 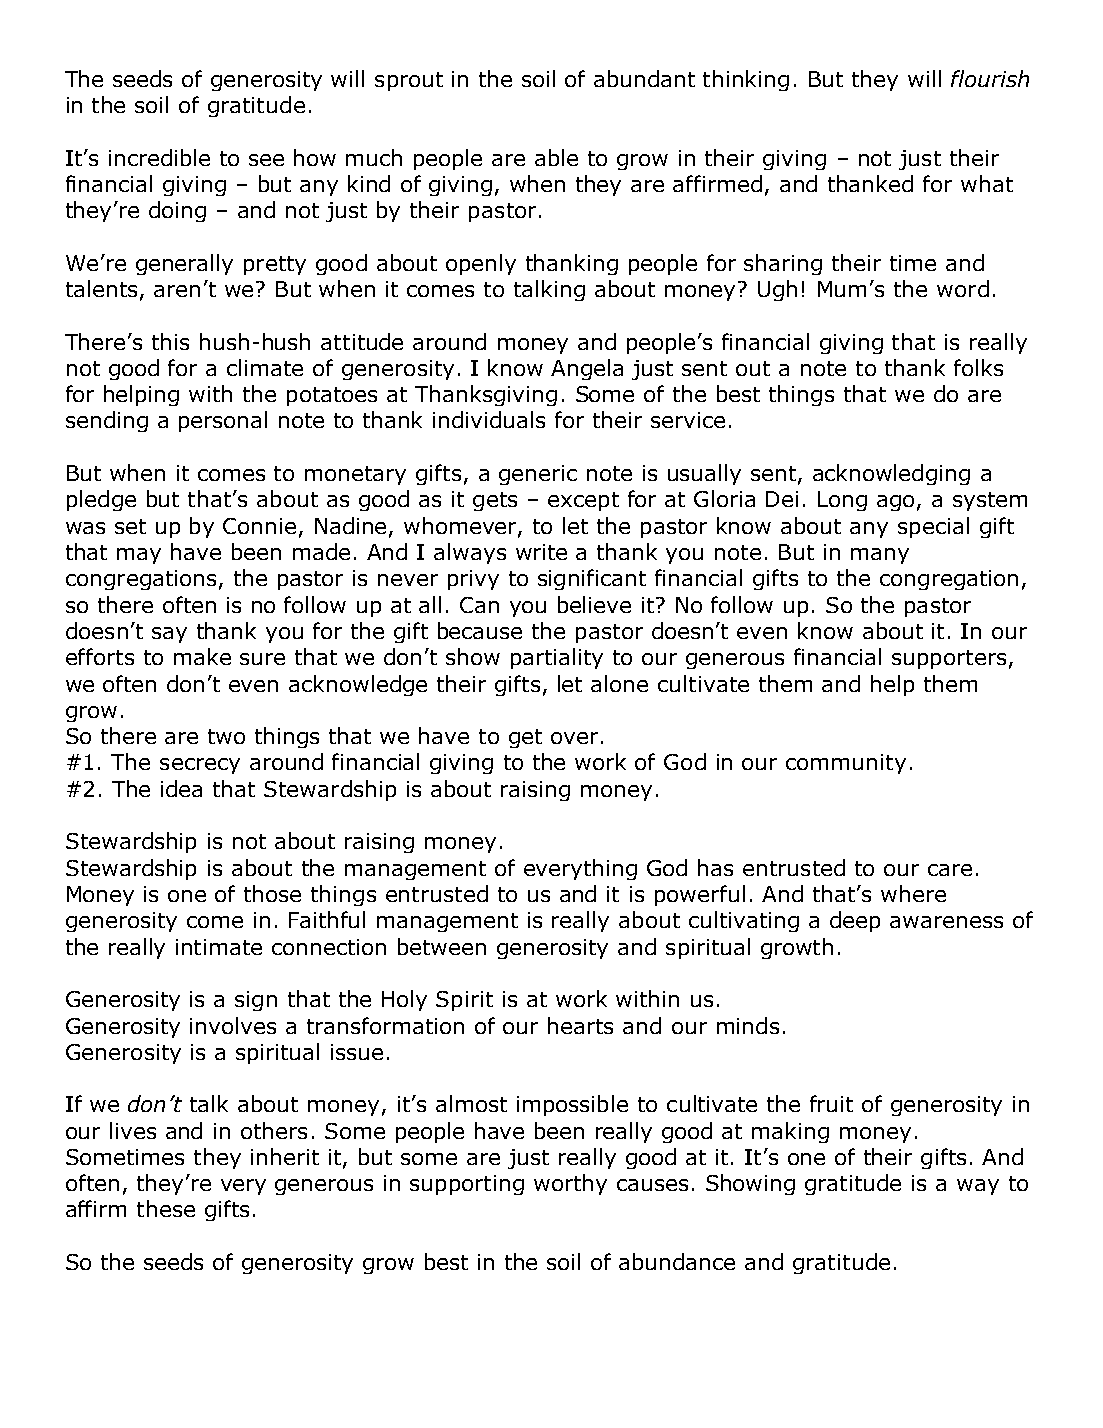 I want to click on flourish, so click(x=990, y=78).
